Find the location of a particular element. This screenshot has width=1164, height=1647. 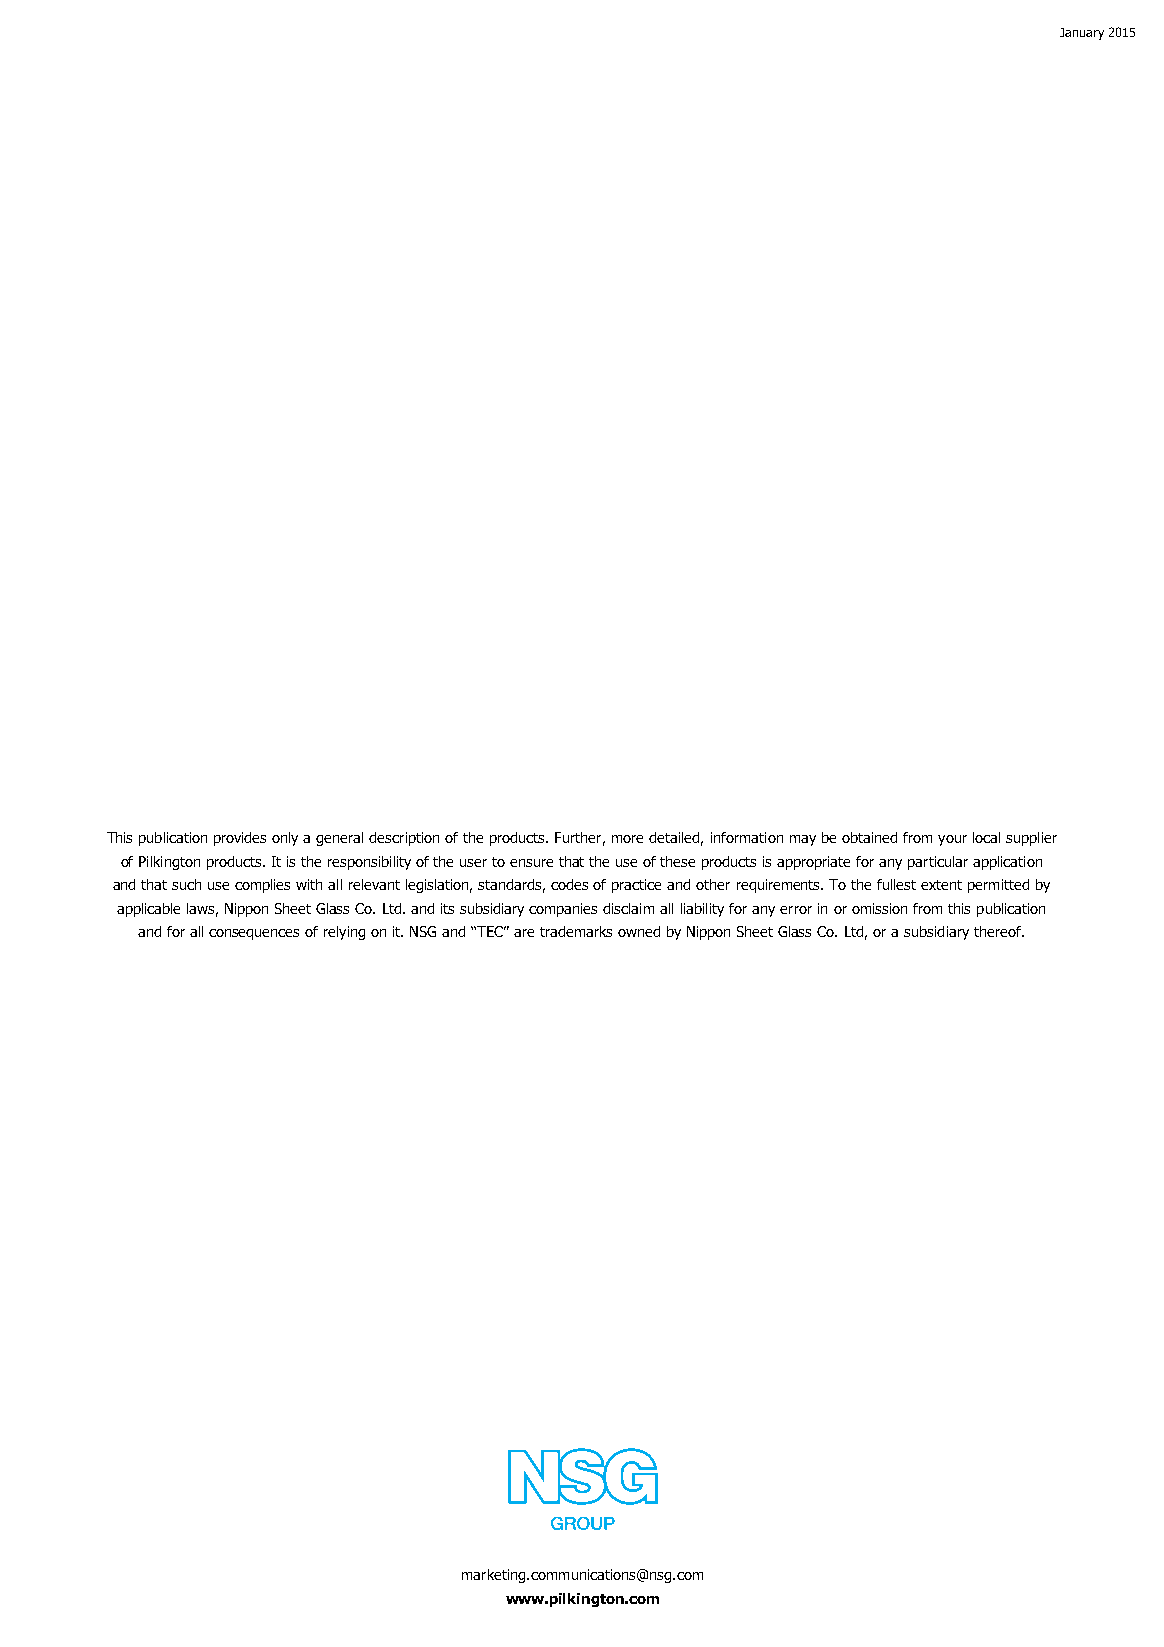

provides is located at coordinates (240, 839).
